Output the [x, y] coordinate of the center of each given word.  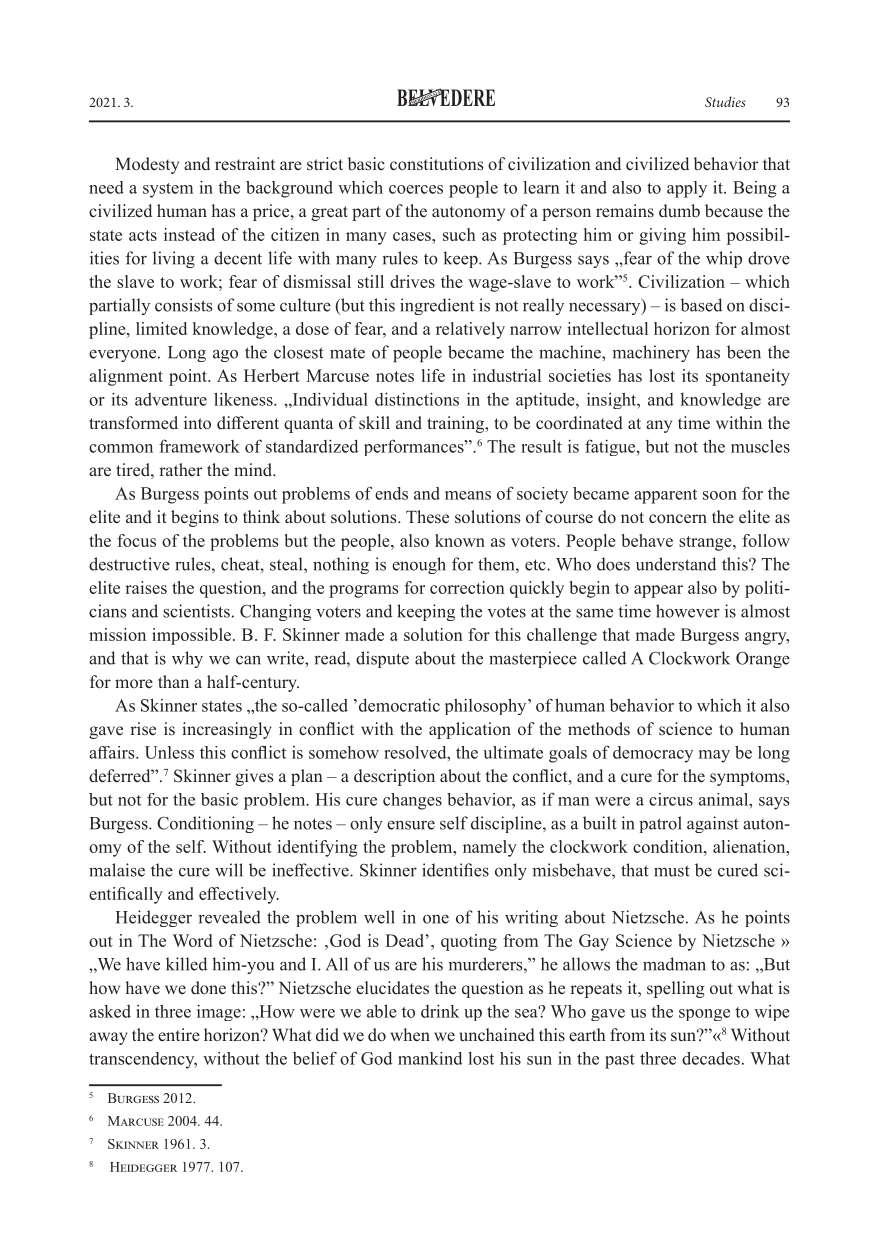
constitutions [437, 164]
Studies [725, 101]
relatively [470, 330]
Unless [169, 752]
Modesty [147, 165]
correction [467, 587]
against [713, 824]
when [410, 1034]
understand [676, 564]
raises [146, 587]
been [744, 352]
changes [412, 801]
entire [179, 1035]
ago [225, 356]
